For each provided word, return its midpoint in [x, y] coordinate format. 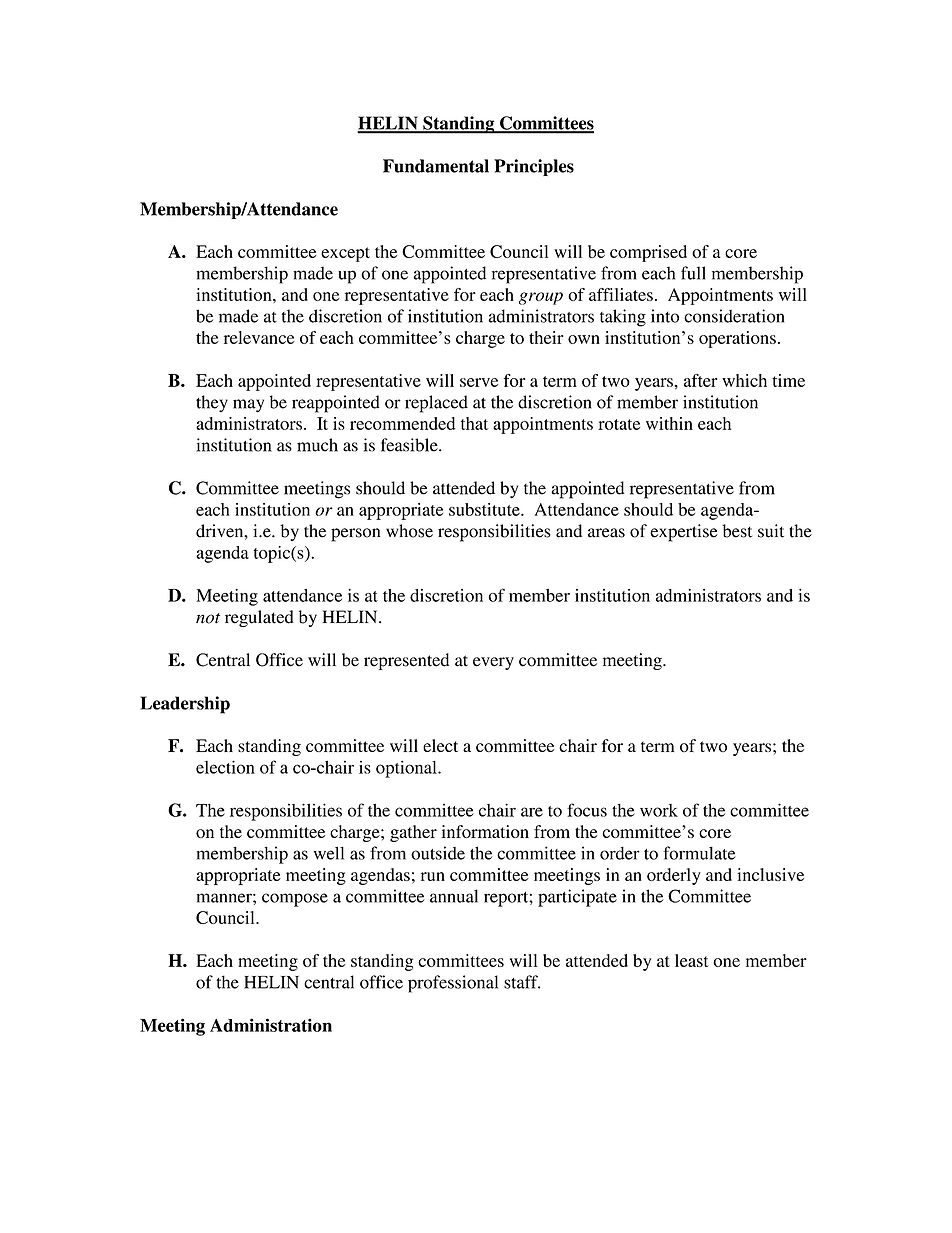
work [659, 810]
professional [453, 984]
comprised [648, 253]
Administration [271, 1025]
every [493, 663]
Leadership [185, 705]
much [317, 445]
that [474, 423]
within [669, 423]
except [345, 254]
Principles [534, 167]
